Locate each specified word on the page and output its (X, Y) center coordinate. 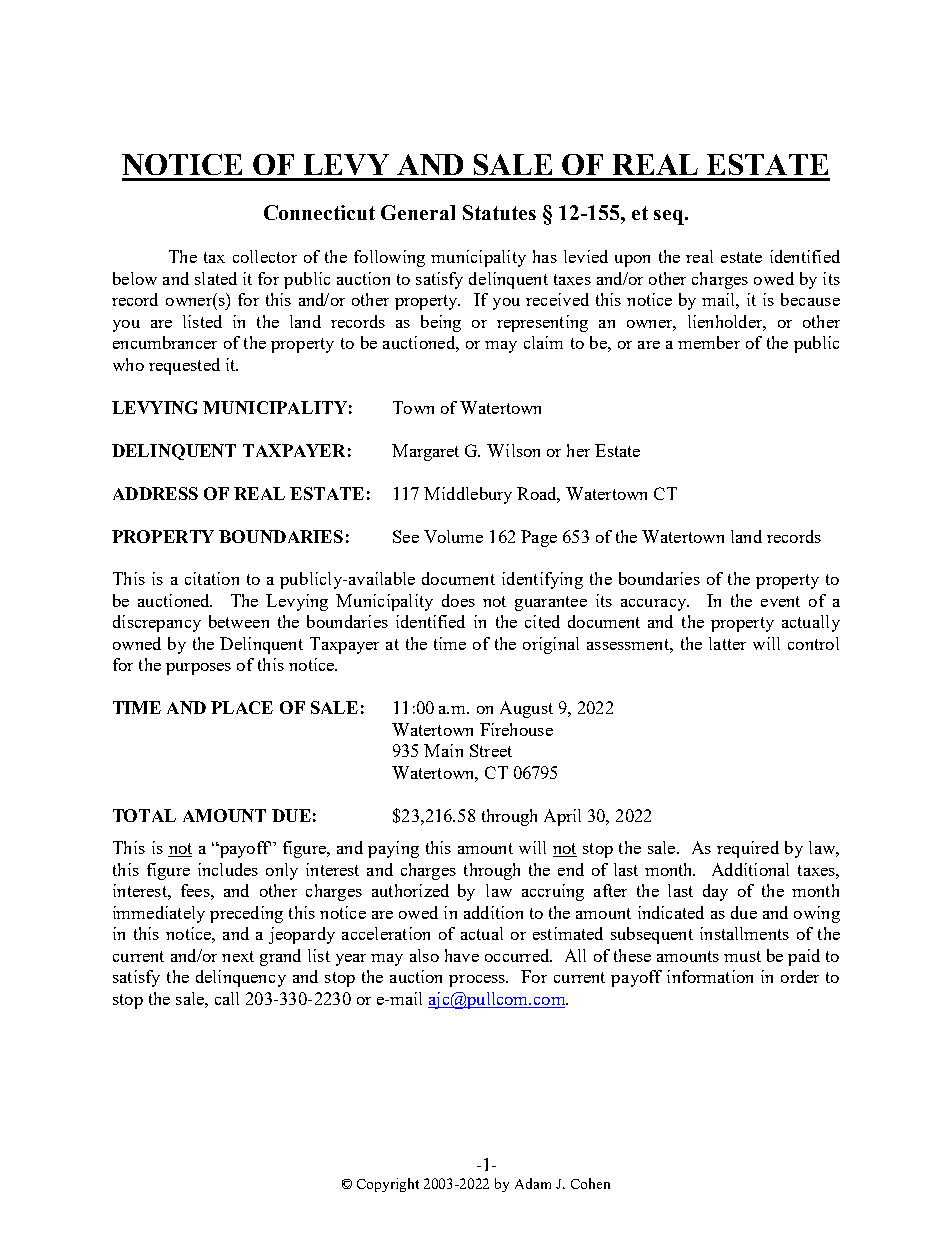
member (709, 342)
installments (744, 933)
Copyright (388, 1185)
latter (727, 643)
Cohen (590, 1183)
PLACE (242, 707)
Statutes (499, 212)
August (526, 709)
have (462, 955)
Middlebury (468, 495)
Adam (533, 1183)
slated (216, 278)
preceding (246, 914)
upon (632, 261)
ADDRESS (155, 493)
